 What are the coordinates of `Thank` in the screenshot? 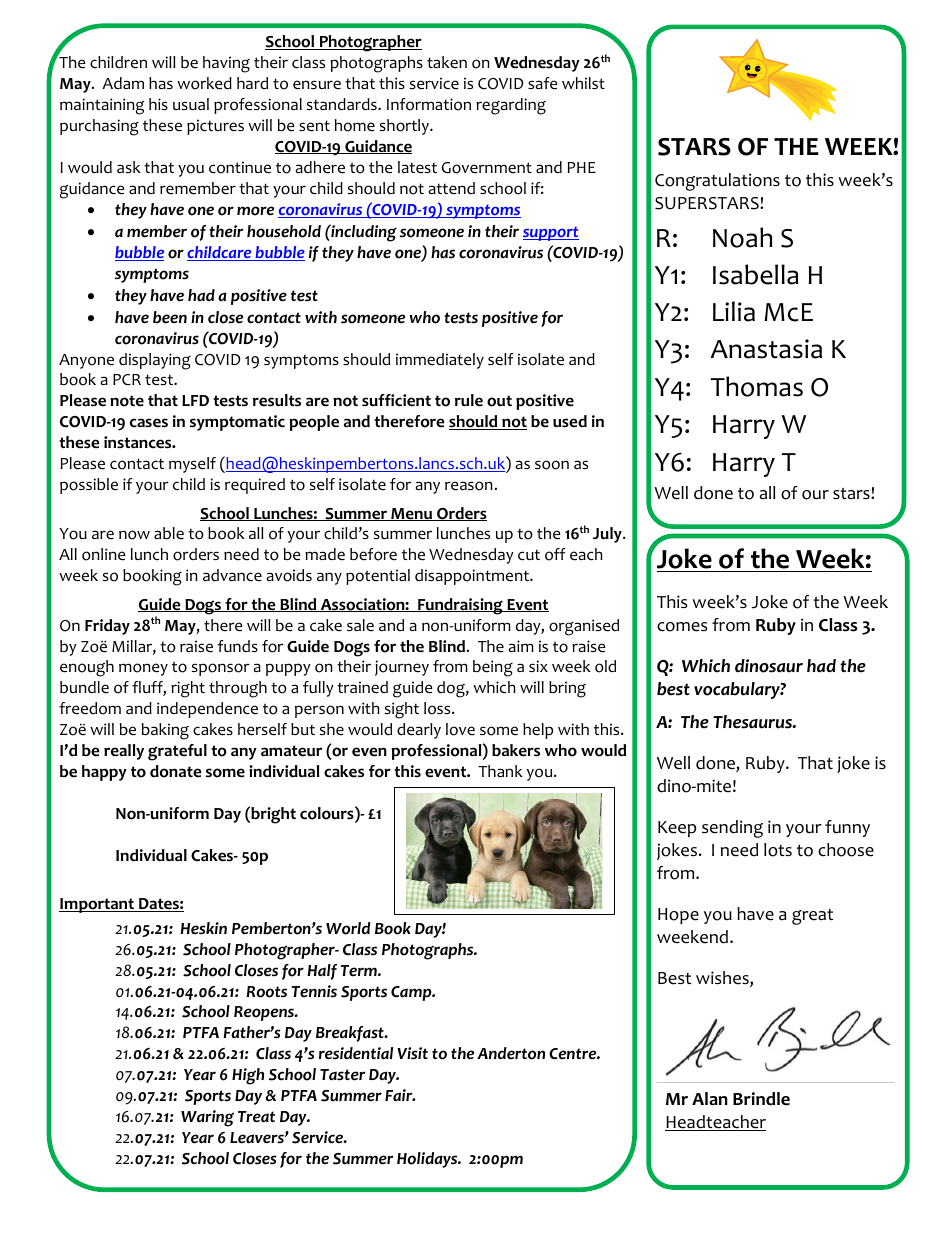 It's located at (500, 771).
